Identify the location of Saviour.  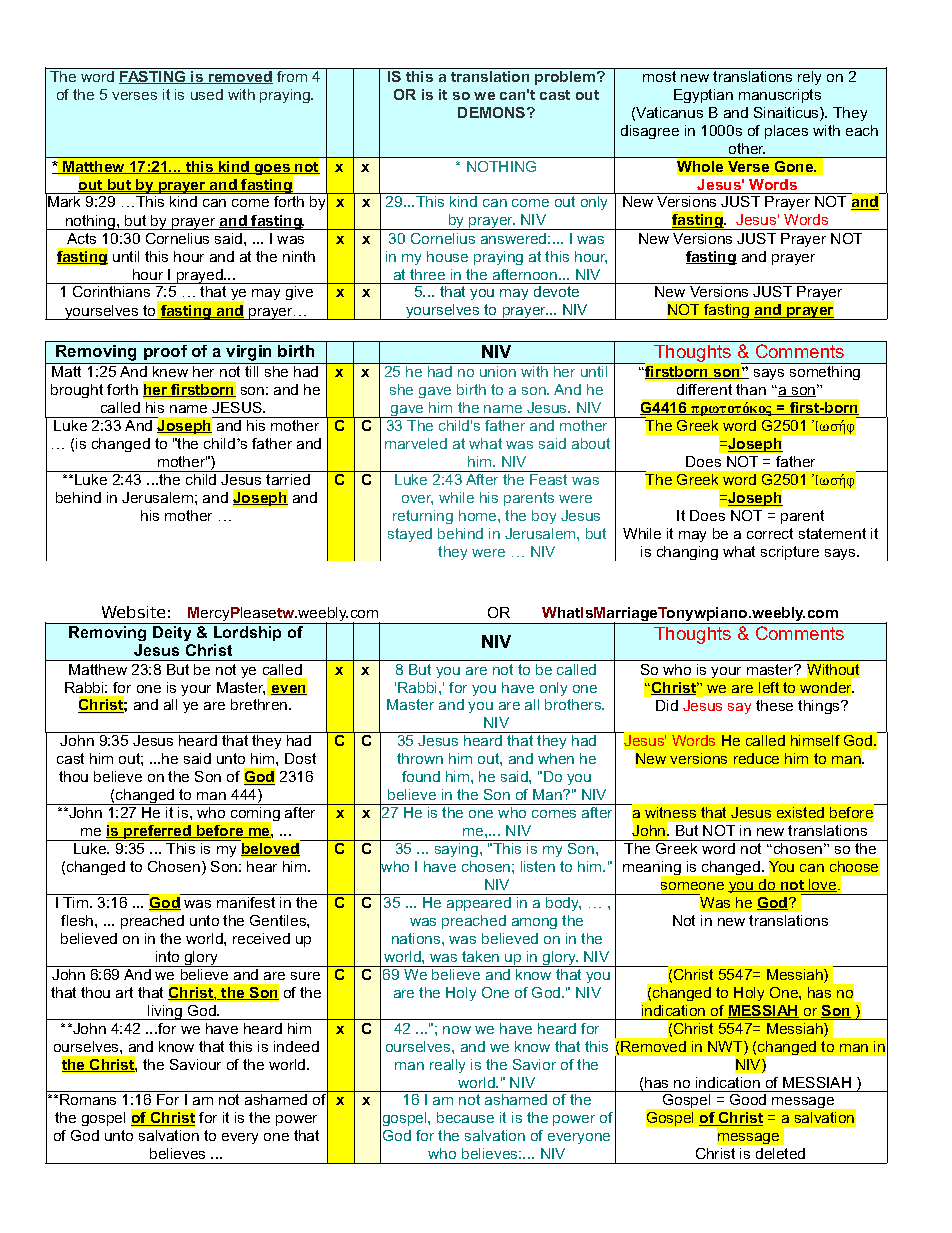
(195, 1064).
